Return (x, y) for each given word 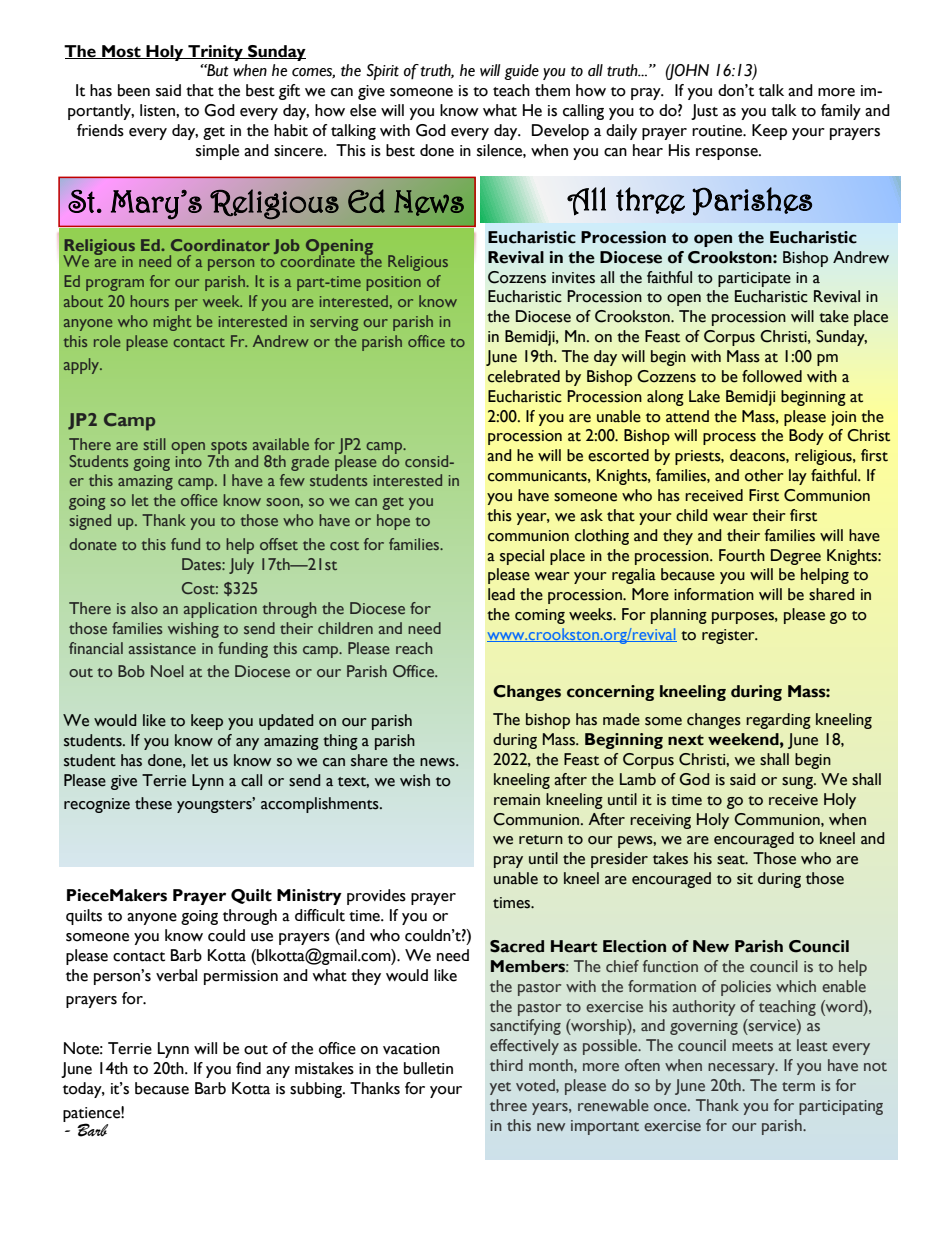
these (153, 803)
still (155, 444)
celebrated (524, 376)
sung (798, 783)
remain (517, 800)
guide (521, 72)
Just (704, 112)
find (248, 1068)
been (134, 90)
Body (806, 437)
